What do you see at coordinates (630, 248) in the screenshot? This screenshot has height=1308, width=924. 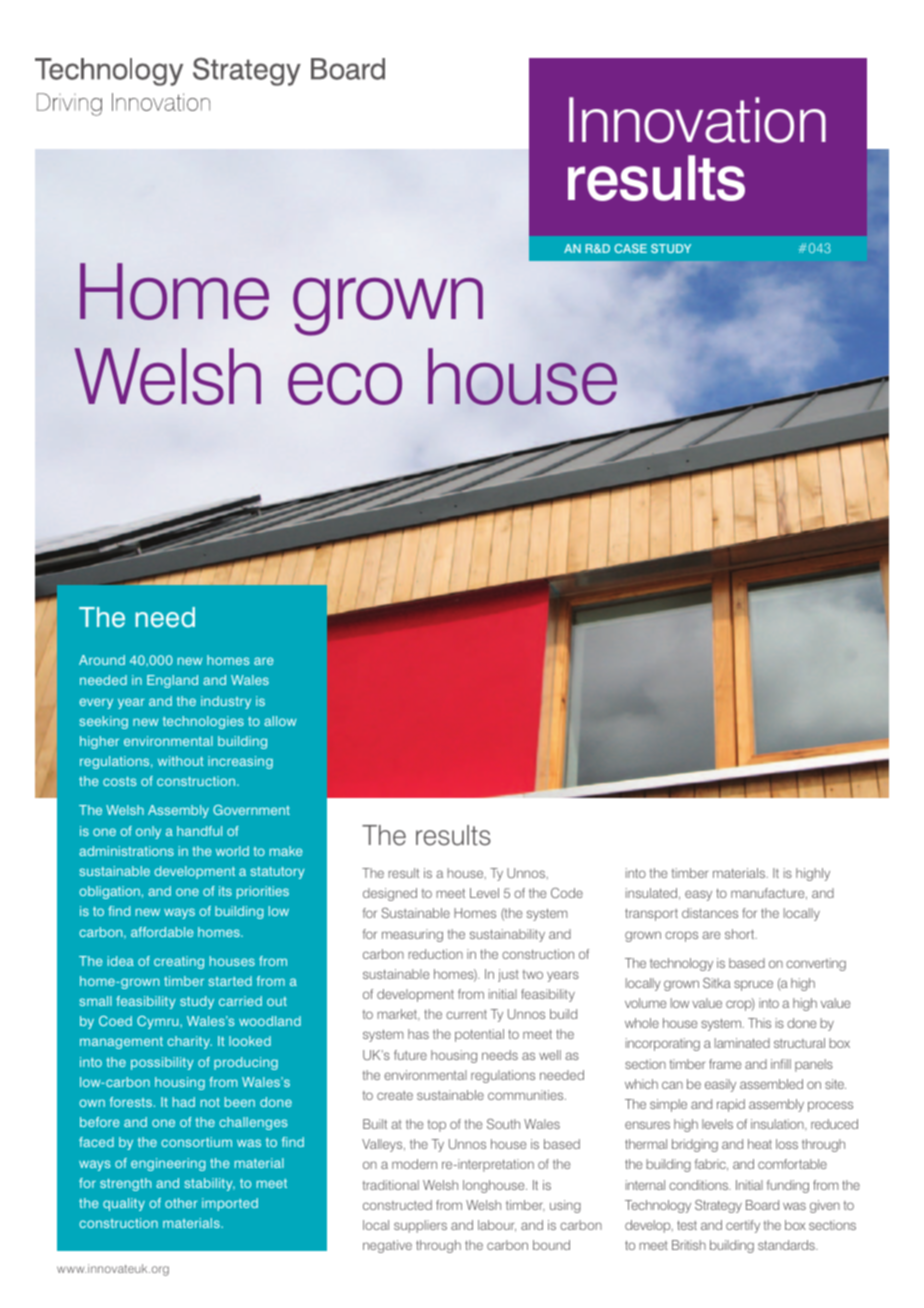 I see `CASE` at bounding box center [630, 248].
